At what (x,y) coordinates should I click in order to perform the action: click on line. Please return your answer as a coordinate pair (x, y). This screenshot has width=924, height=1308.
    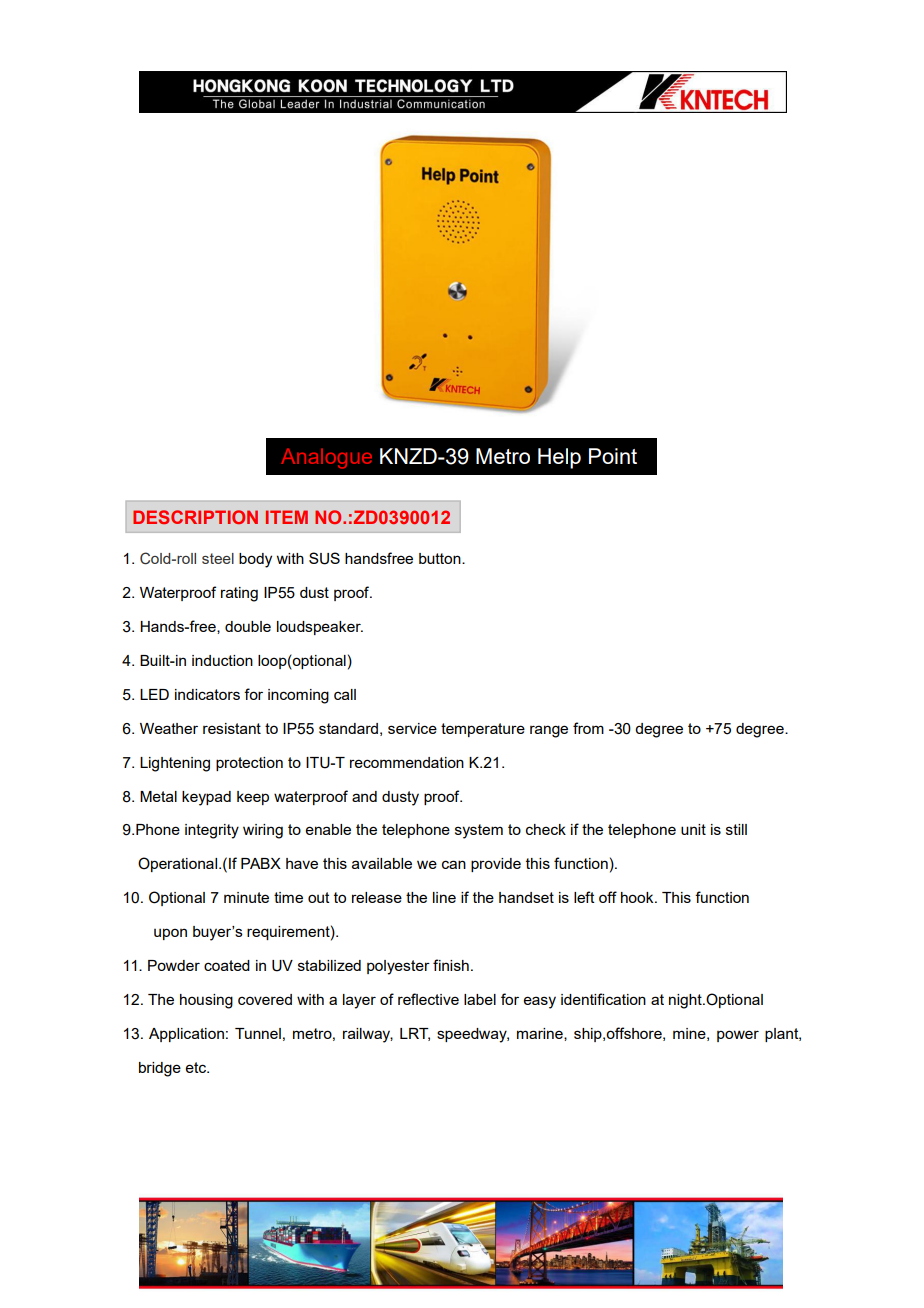
    Looking at the image, I should click on (444, 897).
